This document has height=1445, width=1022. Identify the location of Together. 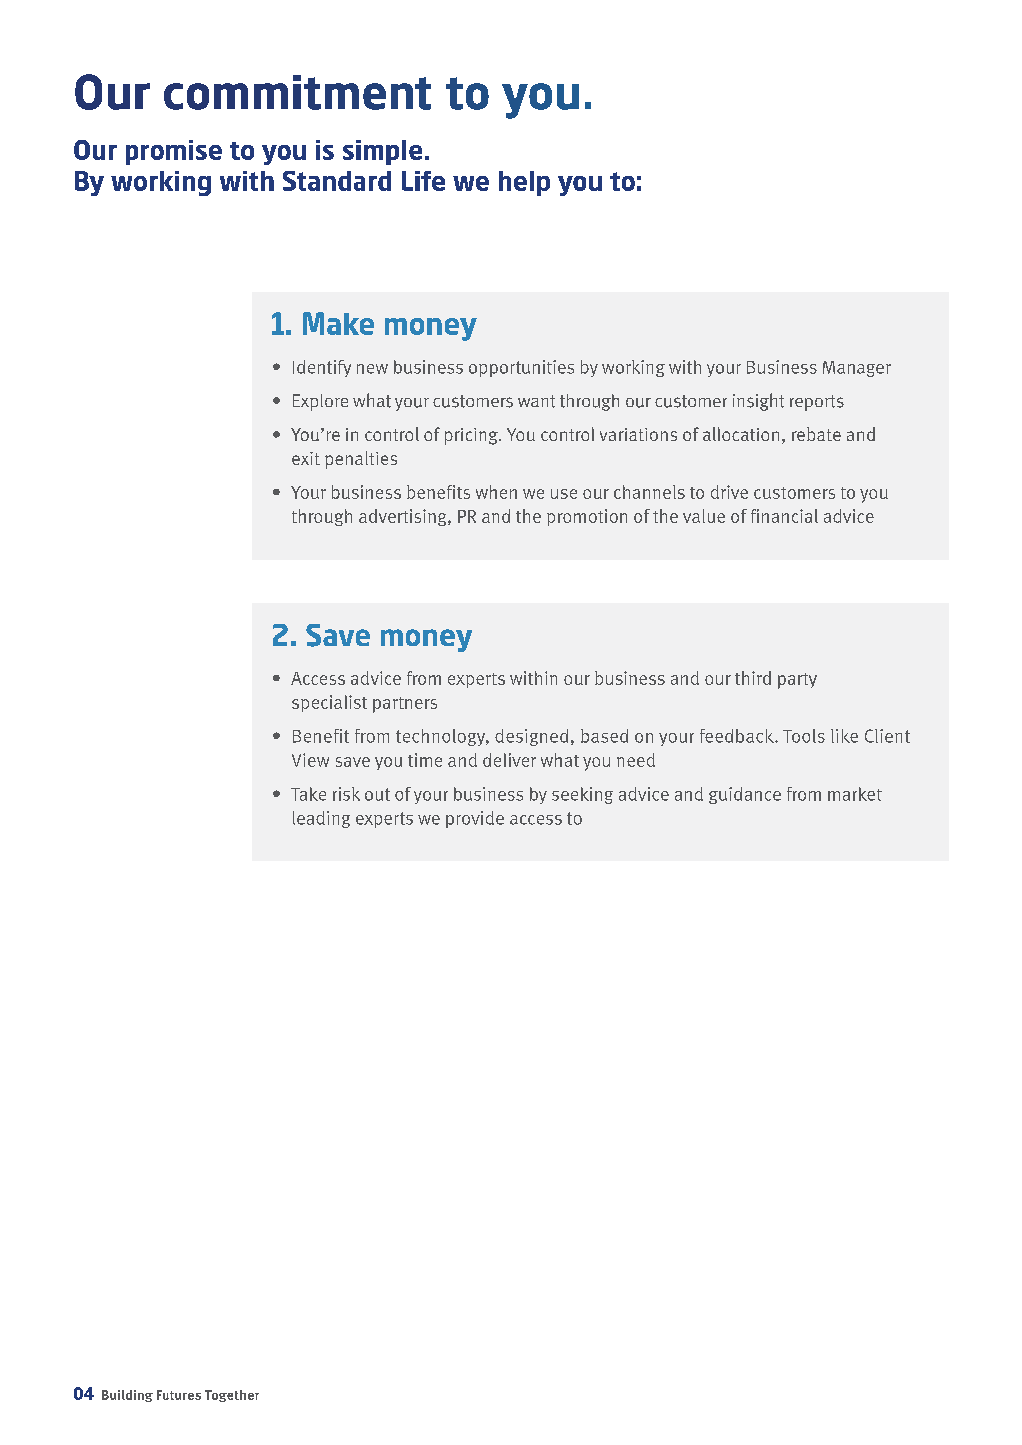
(232, 1396).
